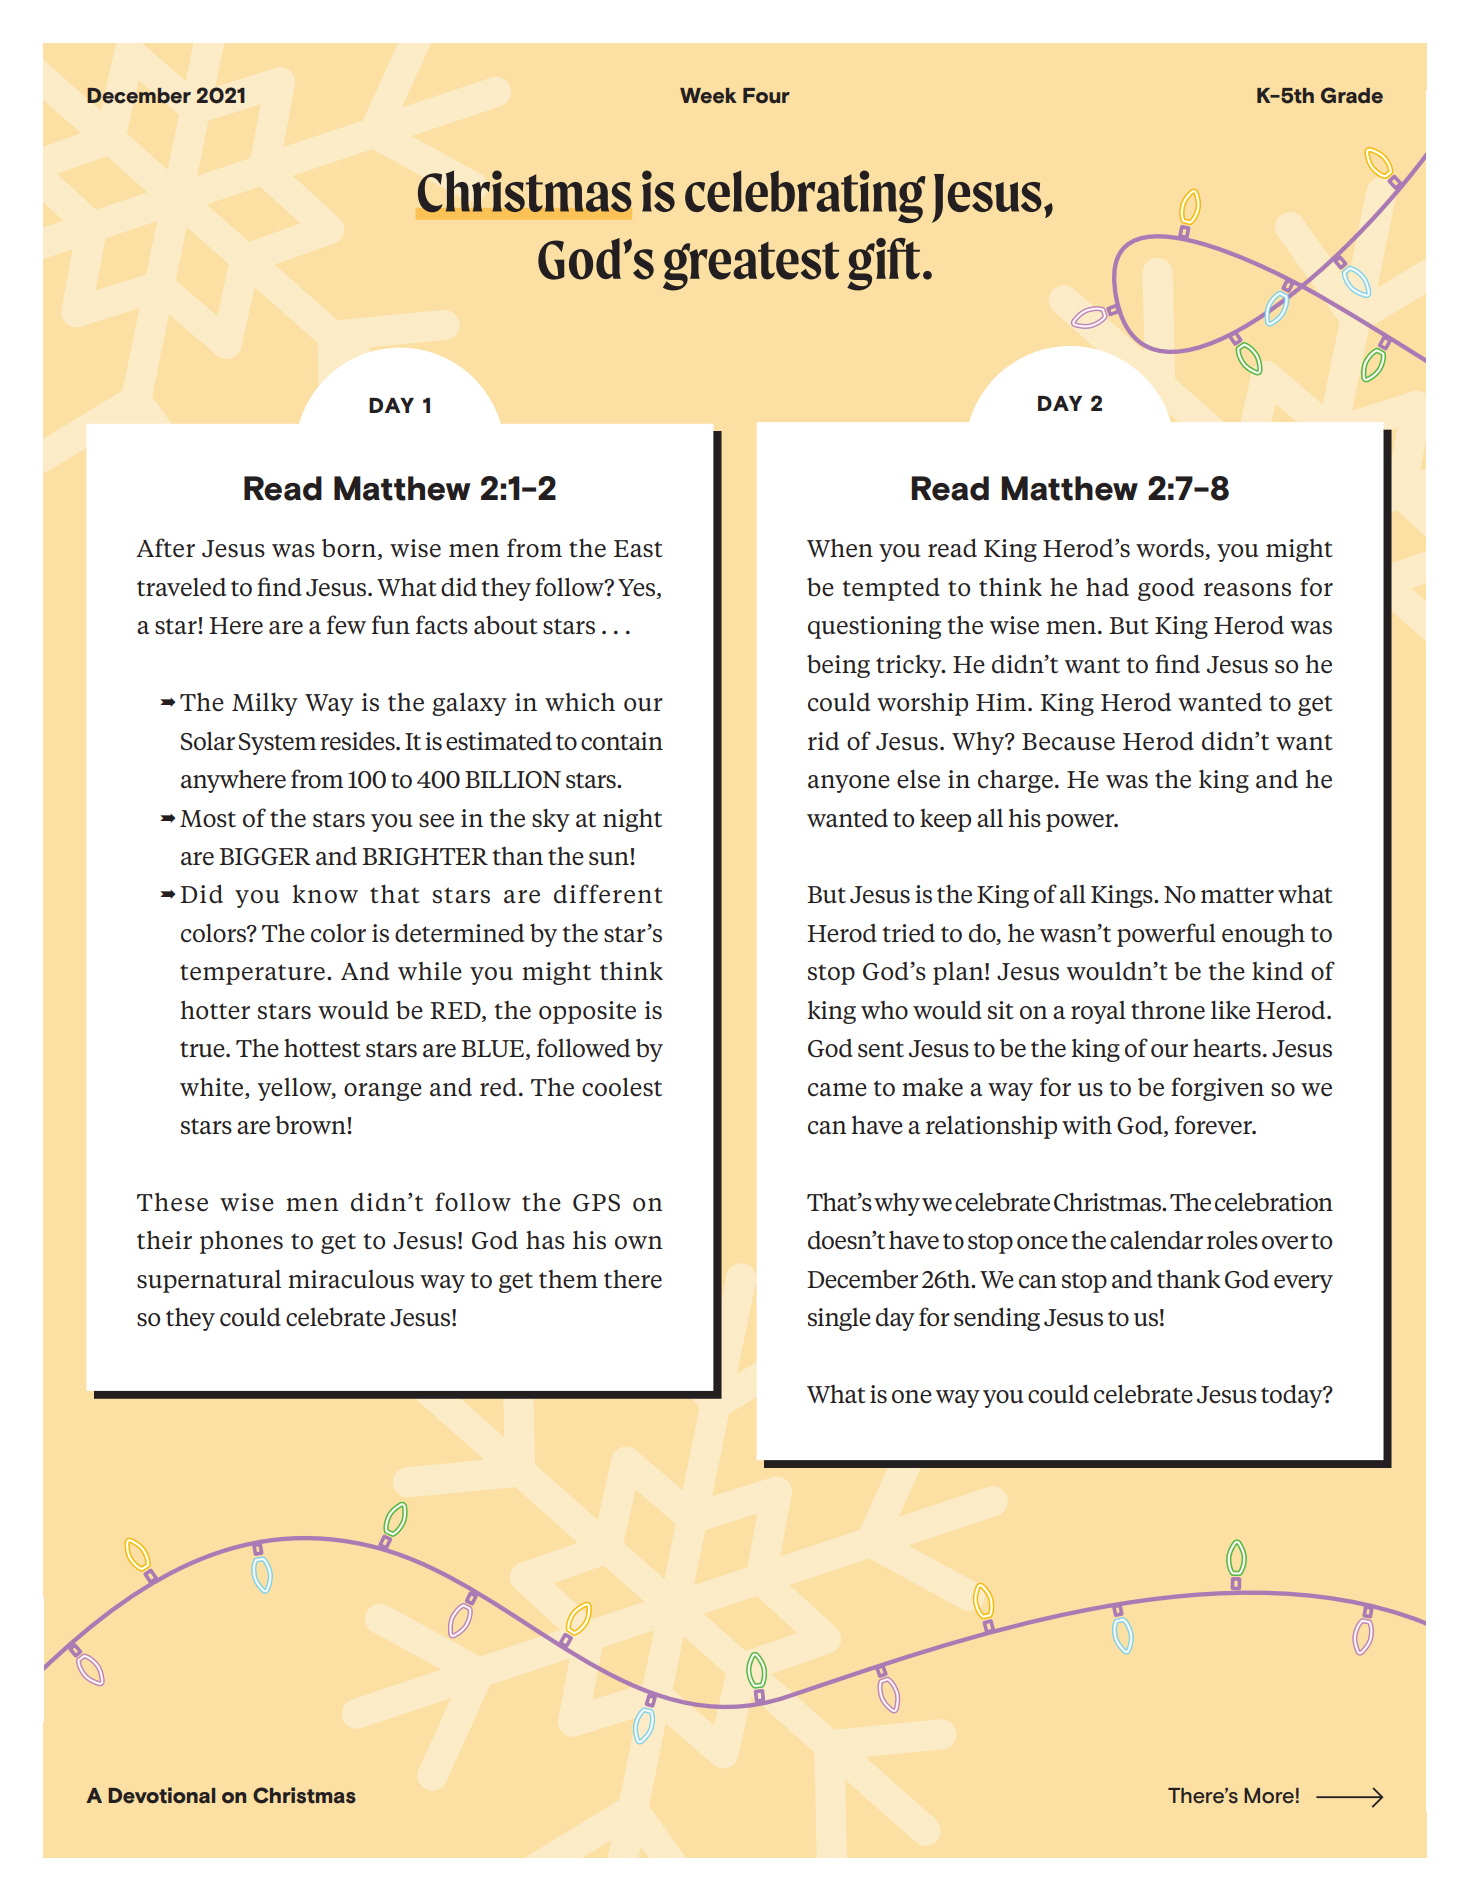 This screenshot has width=1470, height=1903. What do you see at coordinates (161, 1795) in the screenshot?
I see `Devotional` at bounding box center [161, 1795].
